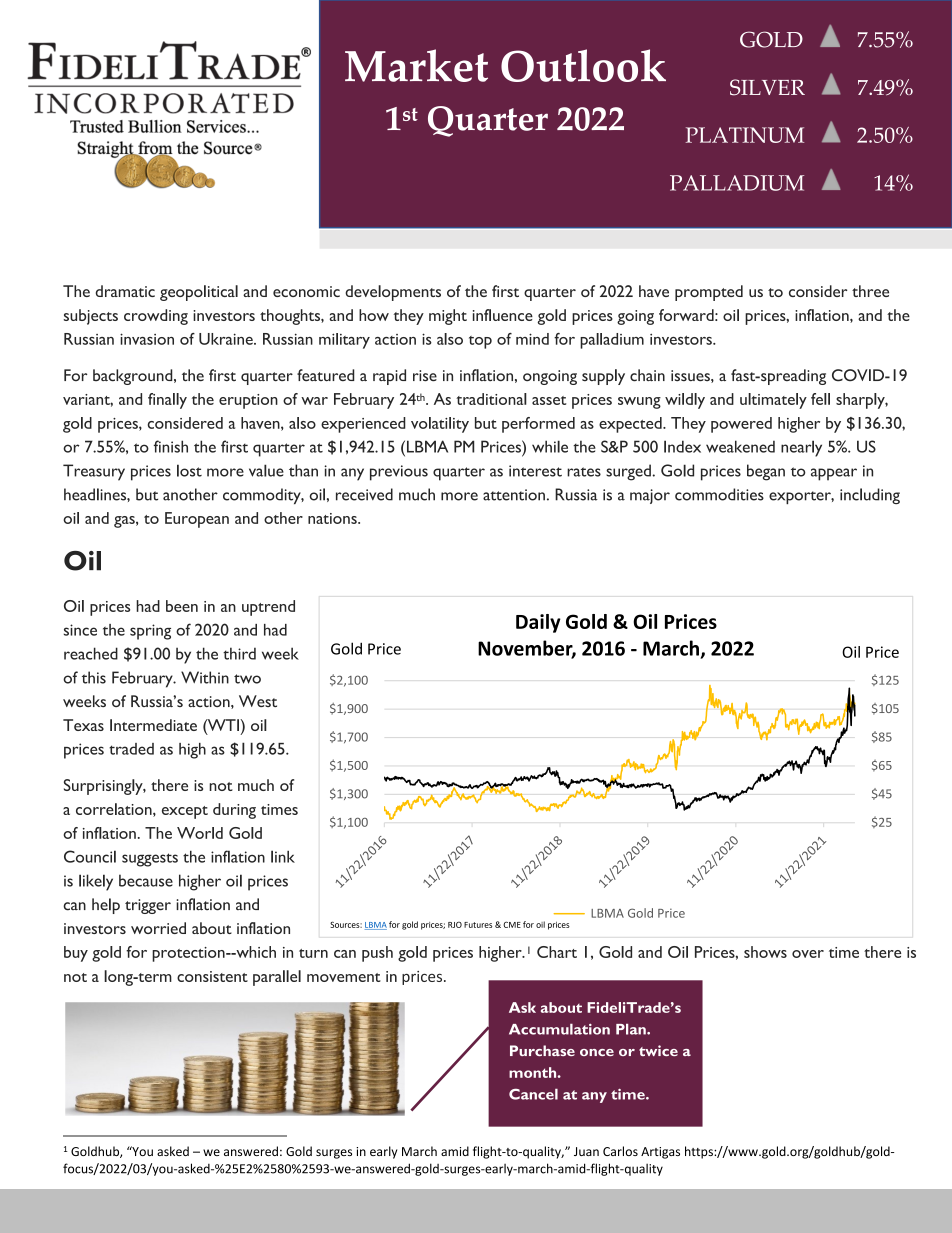 This document has width=952, height=1233. Describe the element at coordinates (150, 860) in the document. I see `suggests` at that location.
